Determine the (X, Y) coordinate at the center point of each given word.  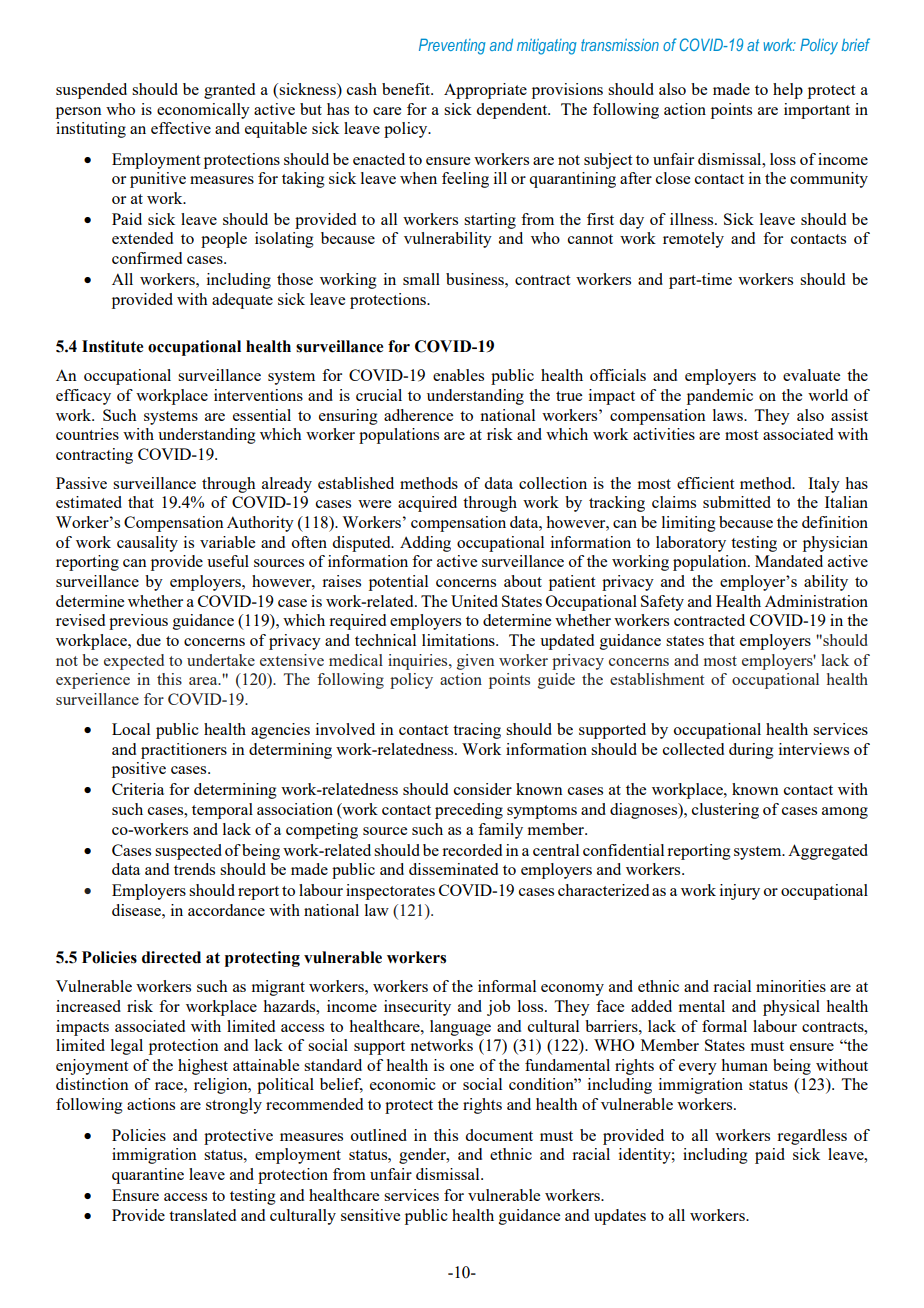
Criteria (138, 789)
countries (87, 434)
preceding (469, 811)
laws (729, 415)
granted (229, 91)
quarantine (148, 1176)
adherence (418, 415)
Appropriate (485, 91)
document (499, 1135)
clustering (725, 811)
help (788, 91)
